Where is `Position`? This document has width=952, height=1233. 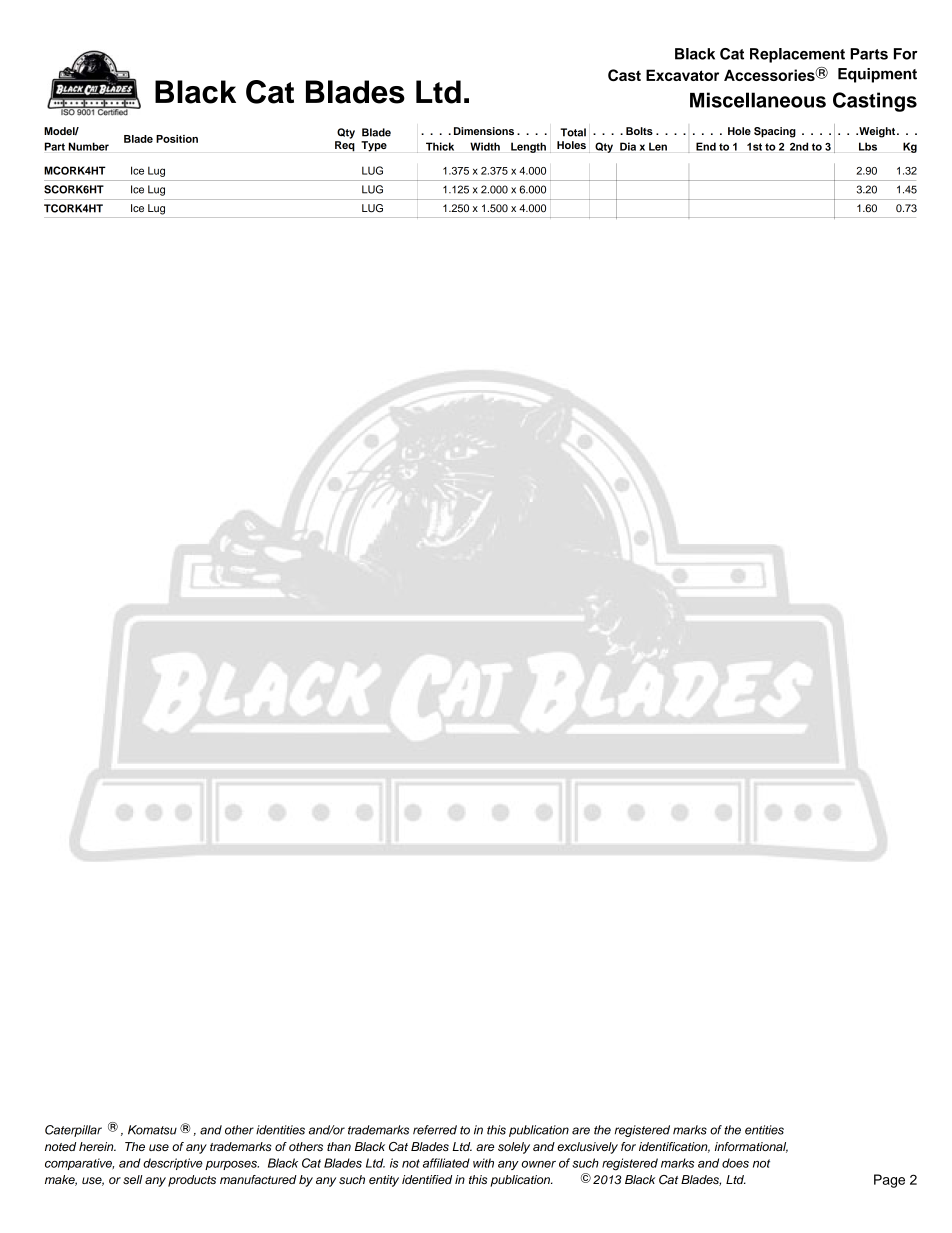 Position is located at coordinates (177, 139).
